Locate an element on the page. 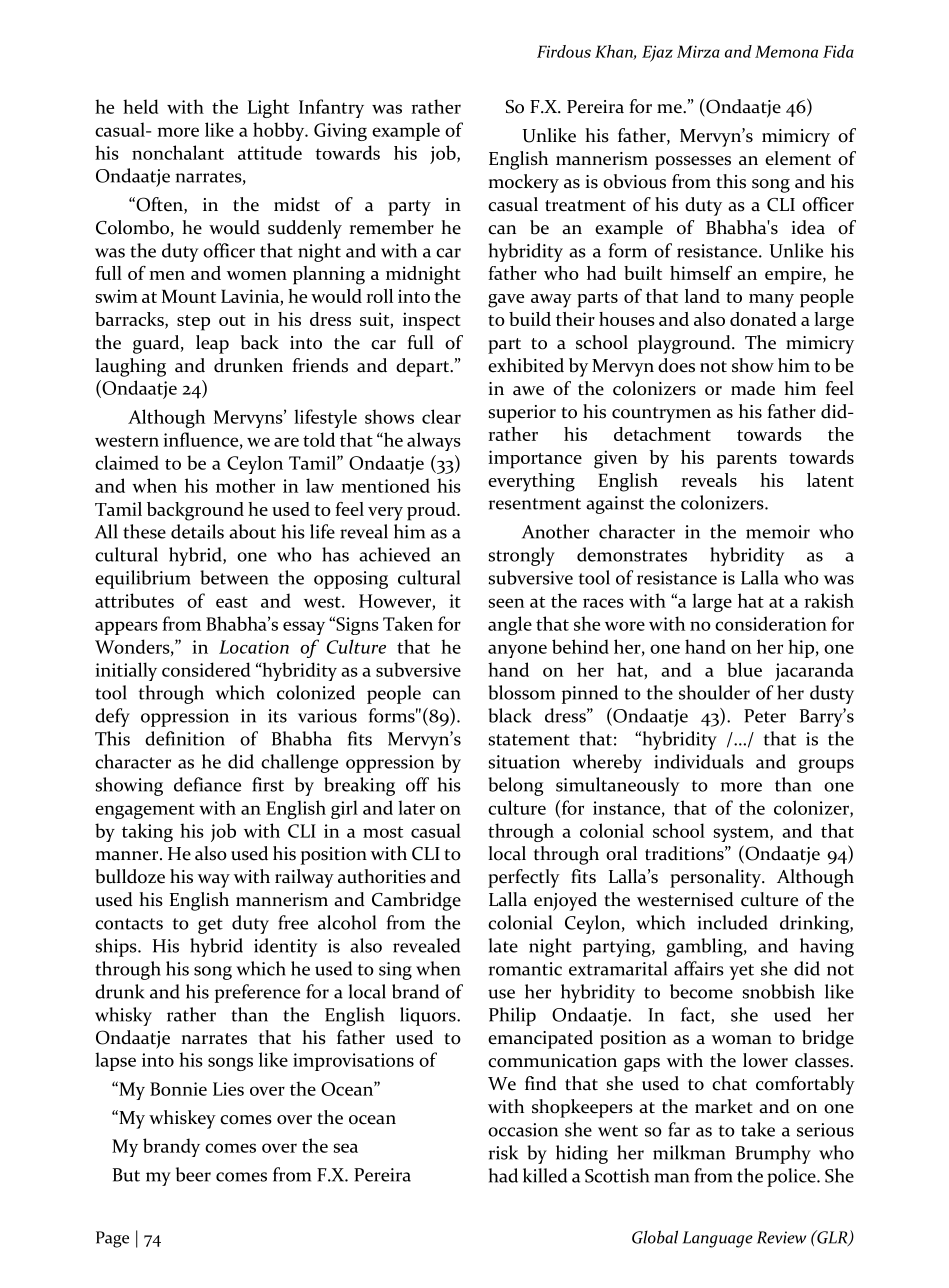  mockery is located at coordinates (523, 183).
